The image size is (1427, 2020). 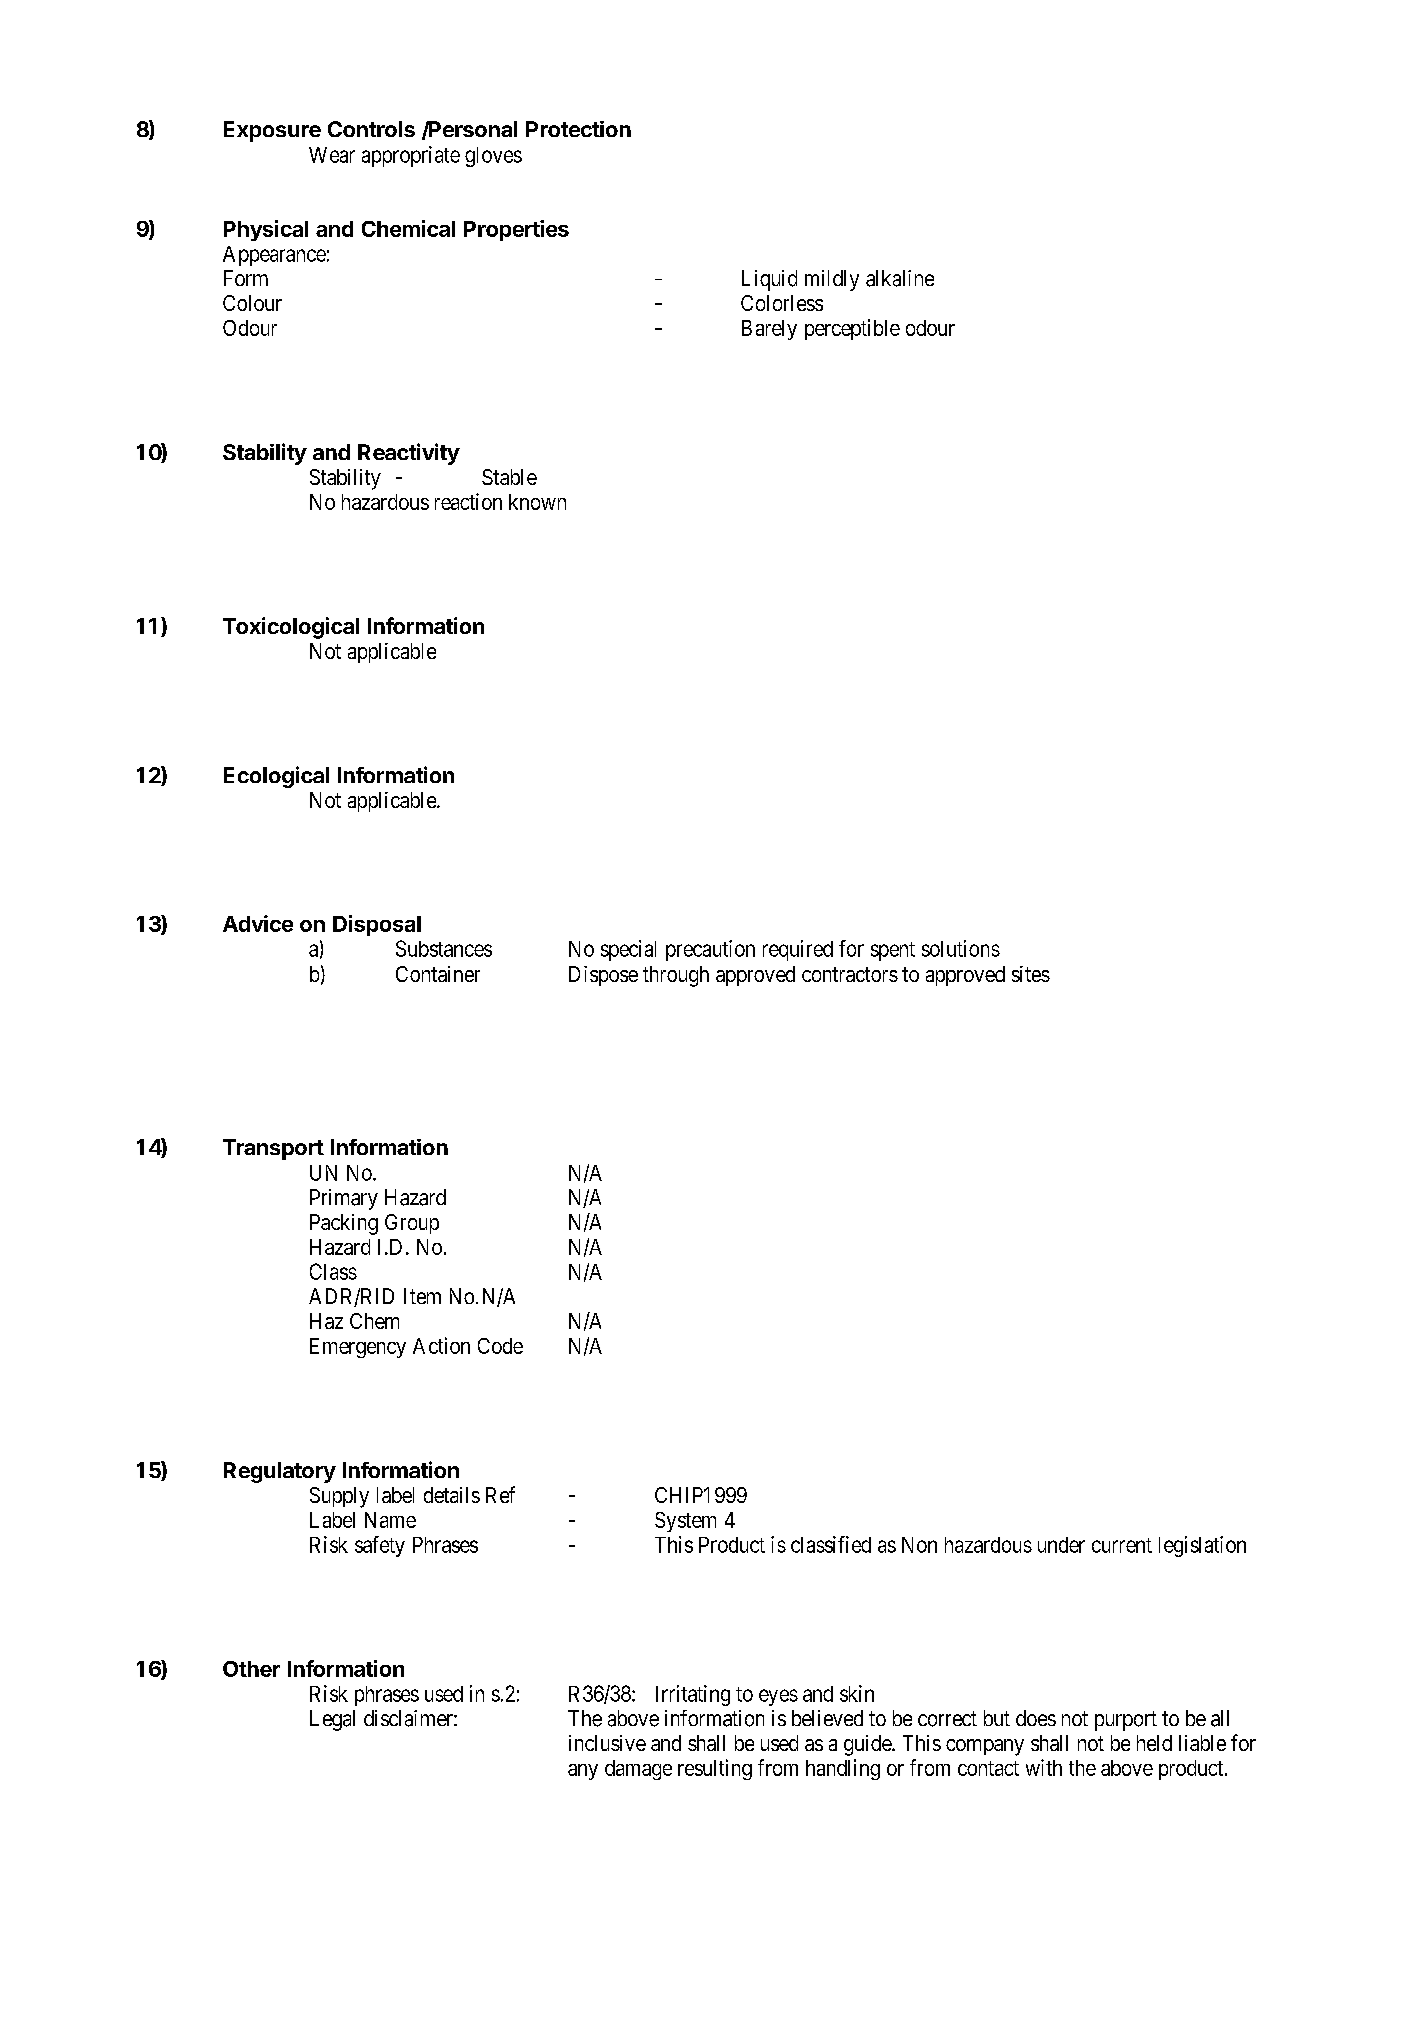 What do you see at coordinates (852, 329) in the screenshot?
I see `perceptible` at bounding box center [852, 329].
